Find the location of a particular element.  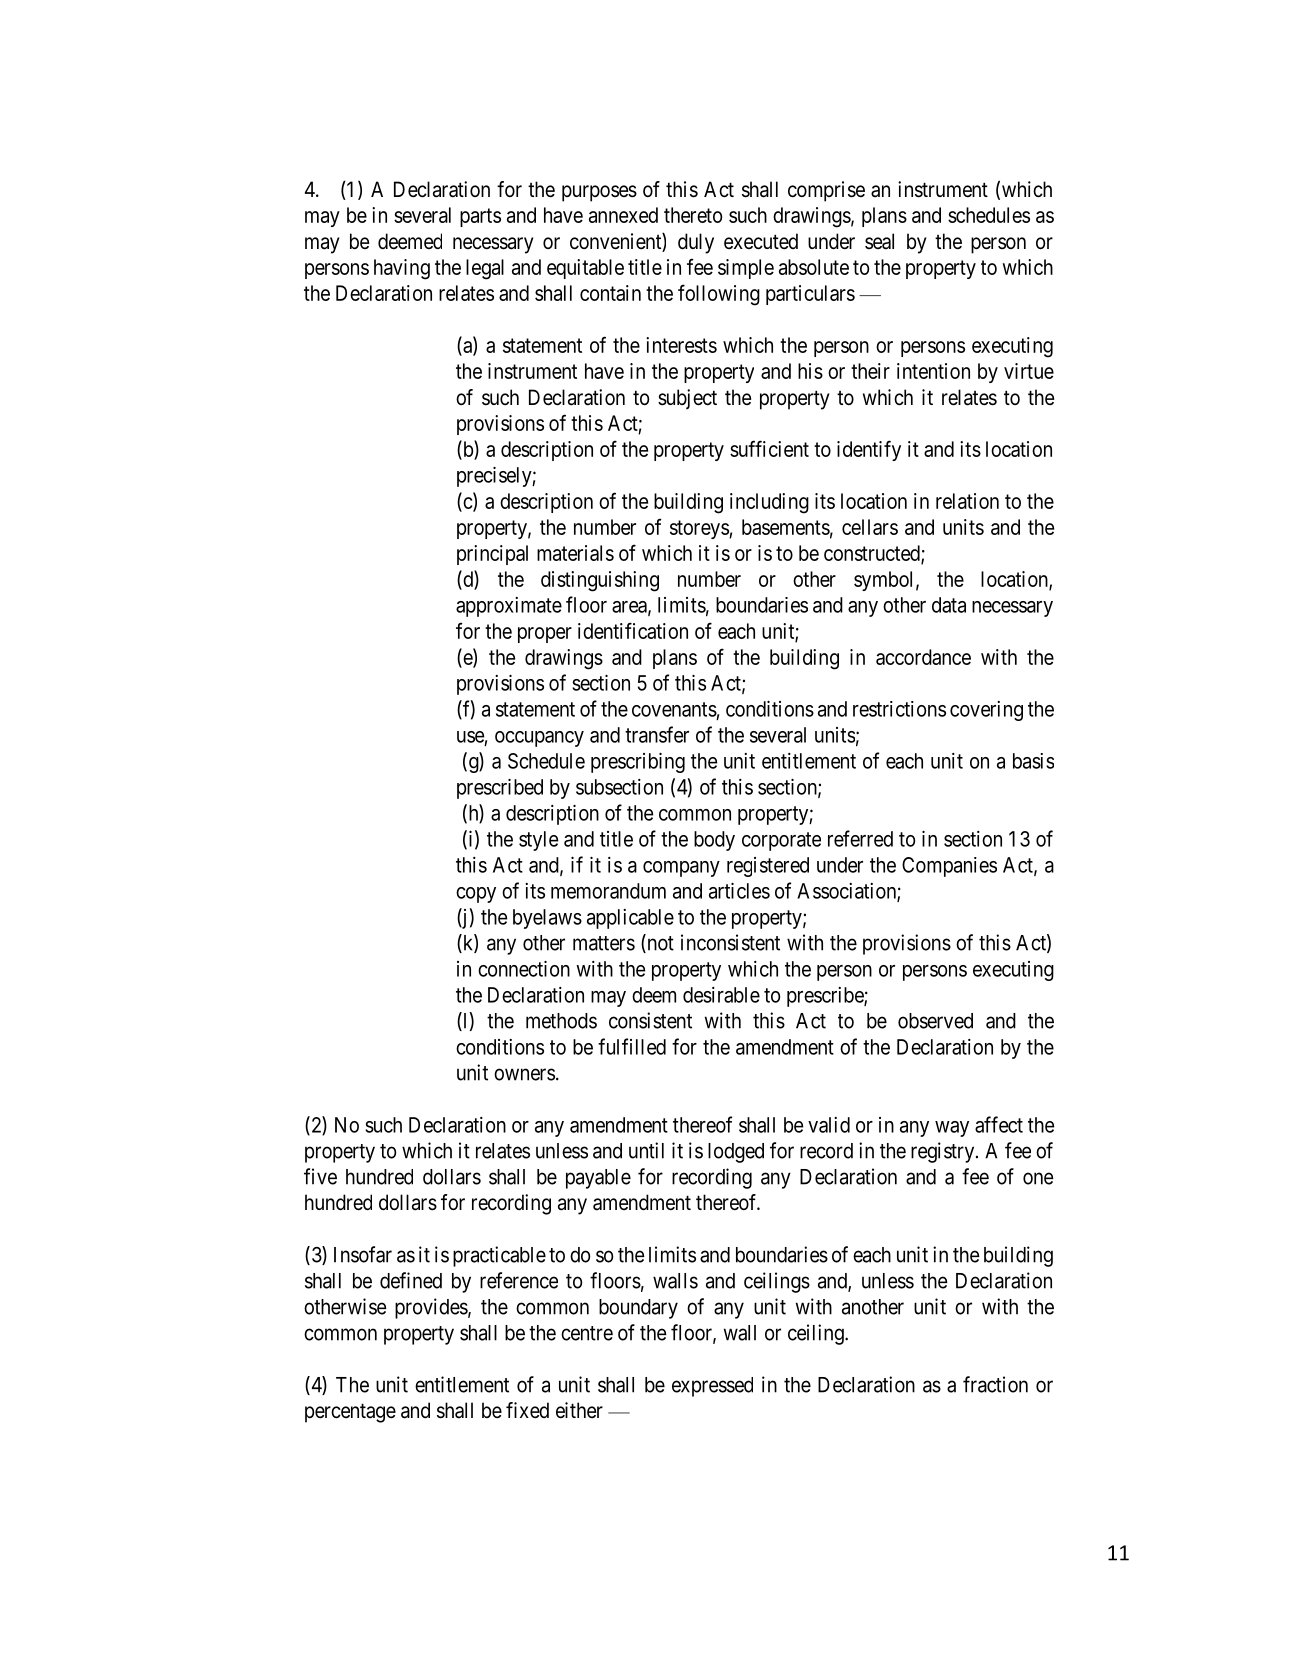

fraction is located at coordinates (995, 1384).
